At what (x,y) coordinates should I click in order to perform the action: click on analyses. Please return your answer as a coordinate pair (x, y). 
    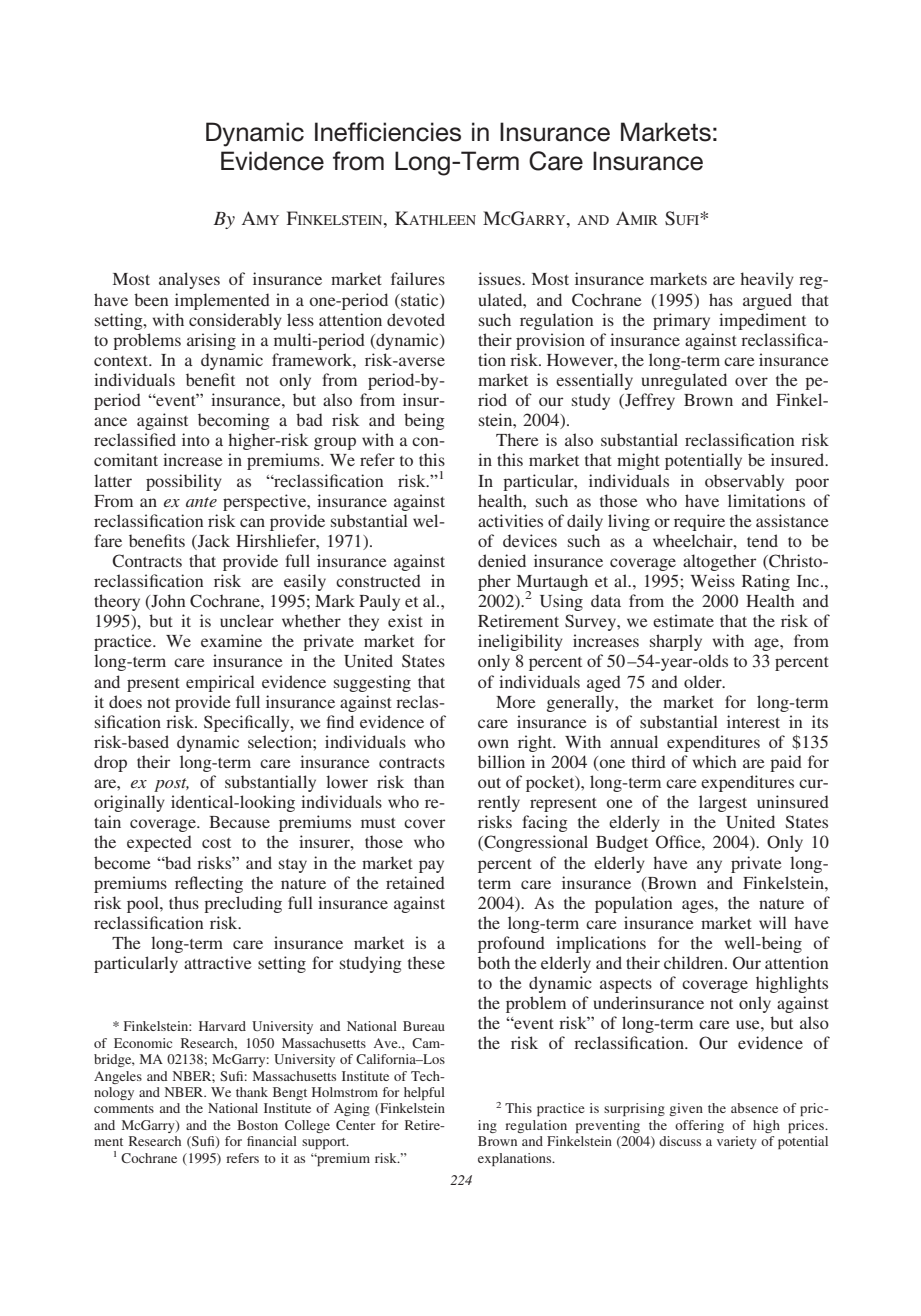
    Looking at the image, I should click on (189, 280).
